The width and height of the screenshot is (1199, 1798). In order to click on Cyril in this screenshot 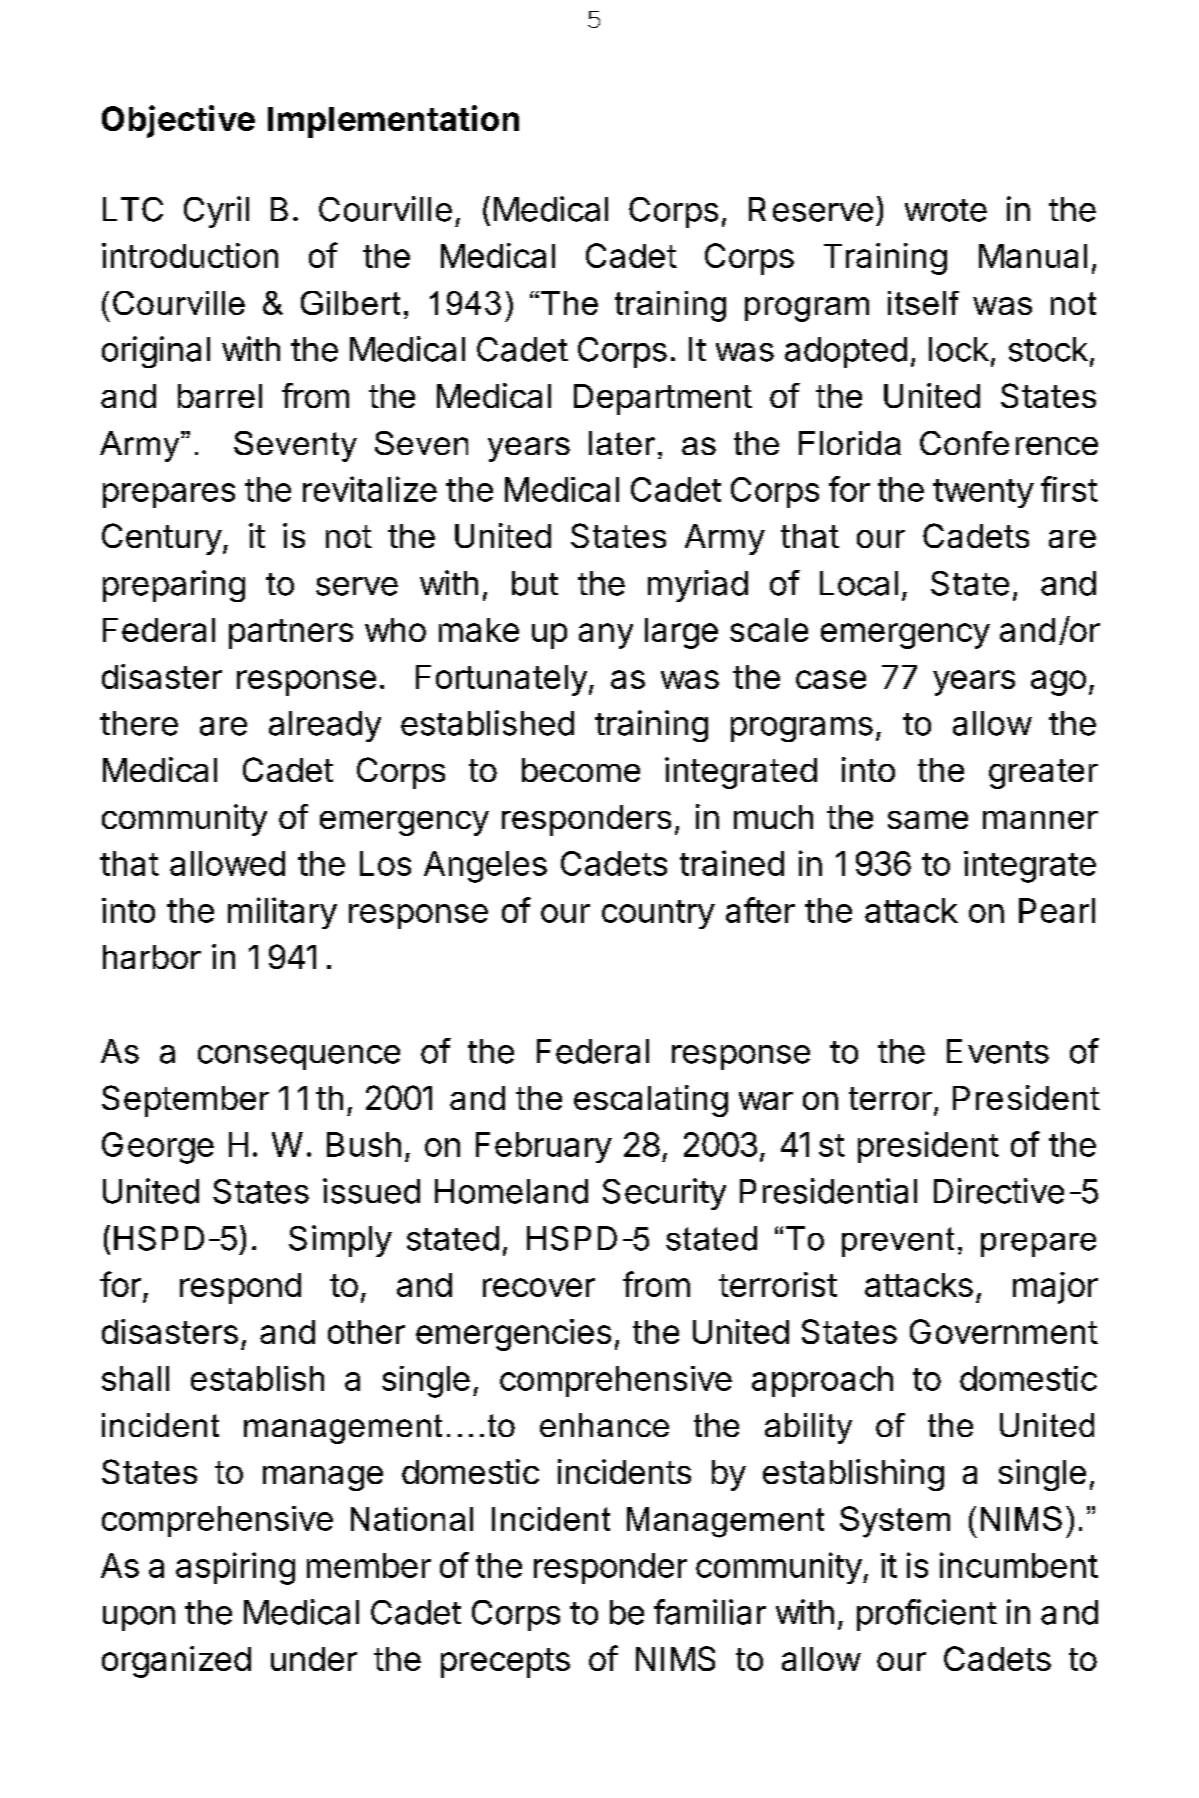, I will do `click(216, 212)`.
